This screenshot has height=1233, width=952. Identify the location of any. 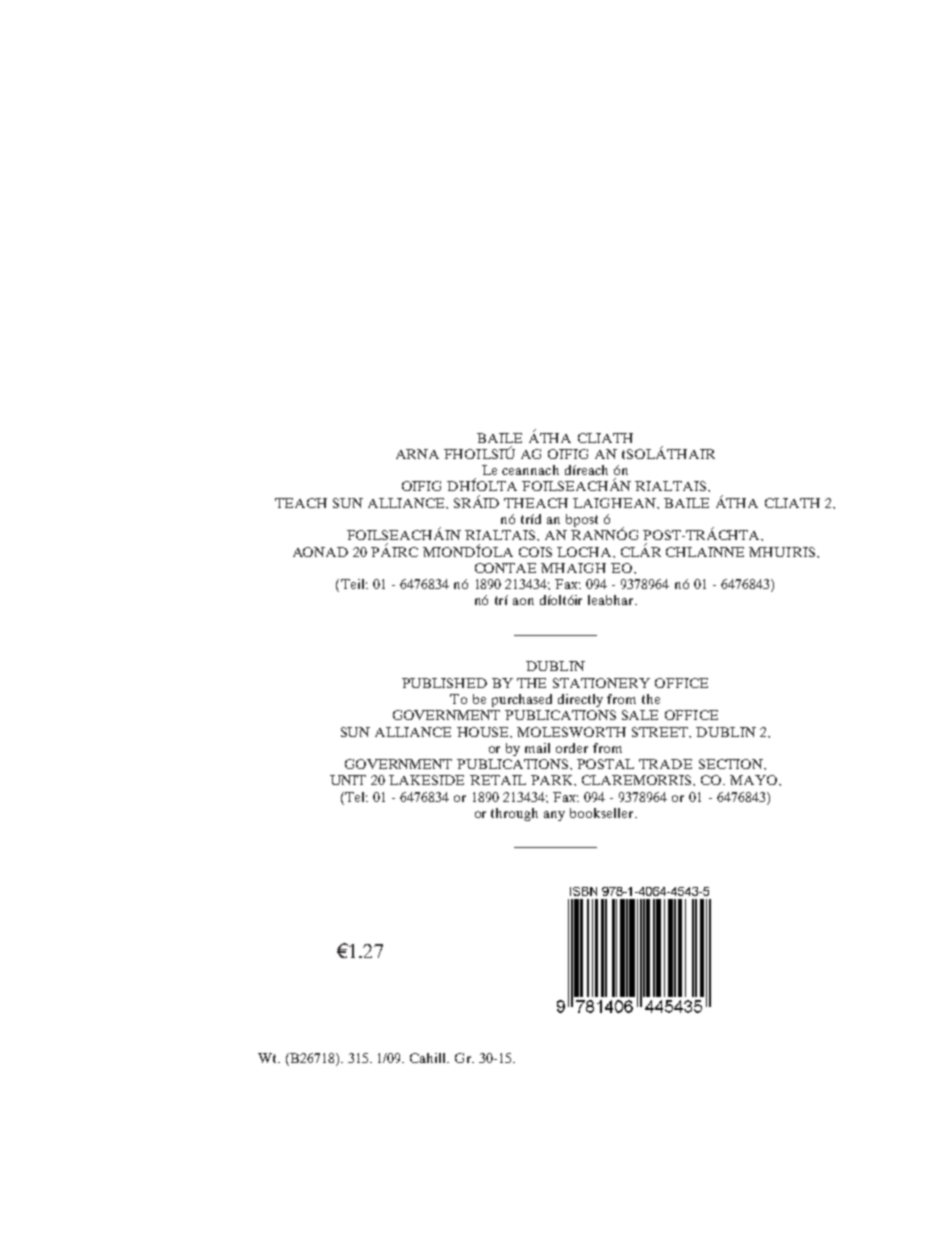
(554, 816).
